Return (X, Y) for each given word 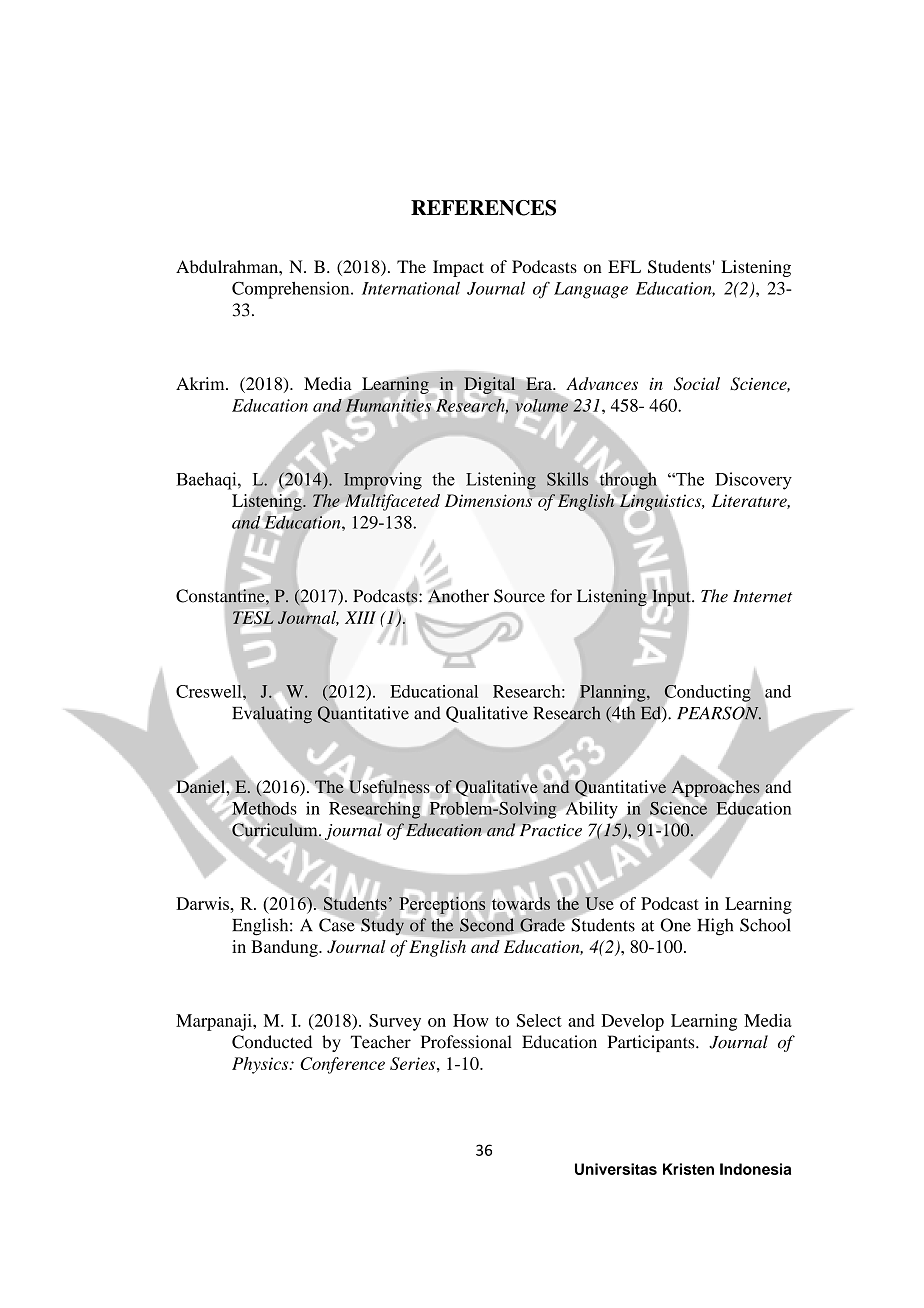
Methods (264, 808)
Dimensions (490, 499)
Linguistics (661, 502)
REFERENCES (483, 208)
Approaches (716, 788)
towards (521, 903)
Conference (342, 1065)
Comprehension (292, 290)
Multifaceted (391, 502)
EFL (624, 266)
